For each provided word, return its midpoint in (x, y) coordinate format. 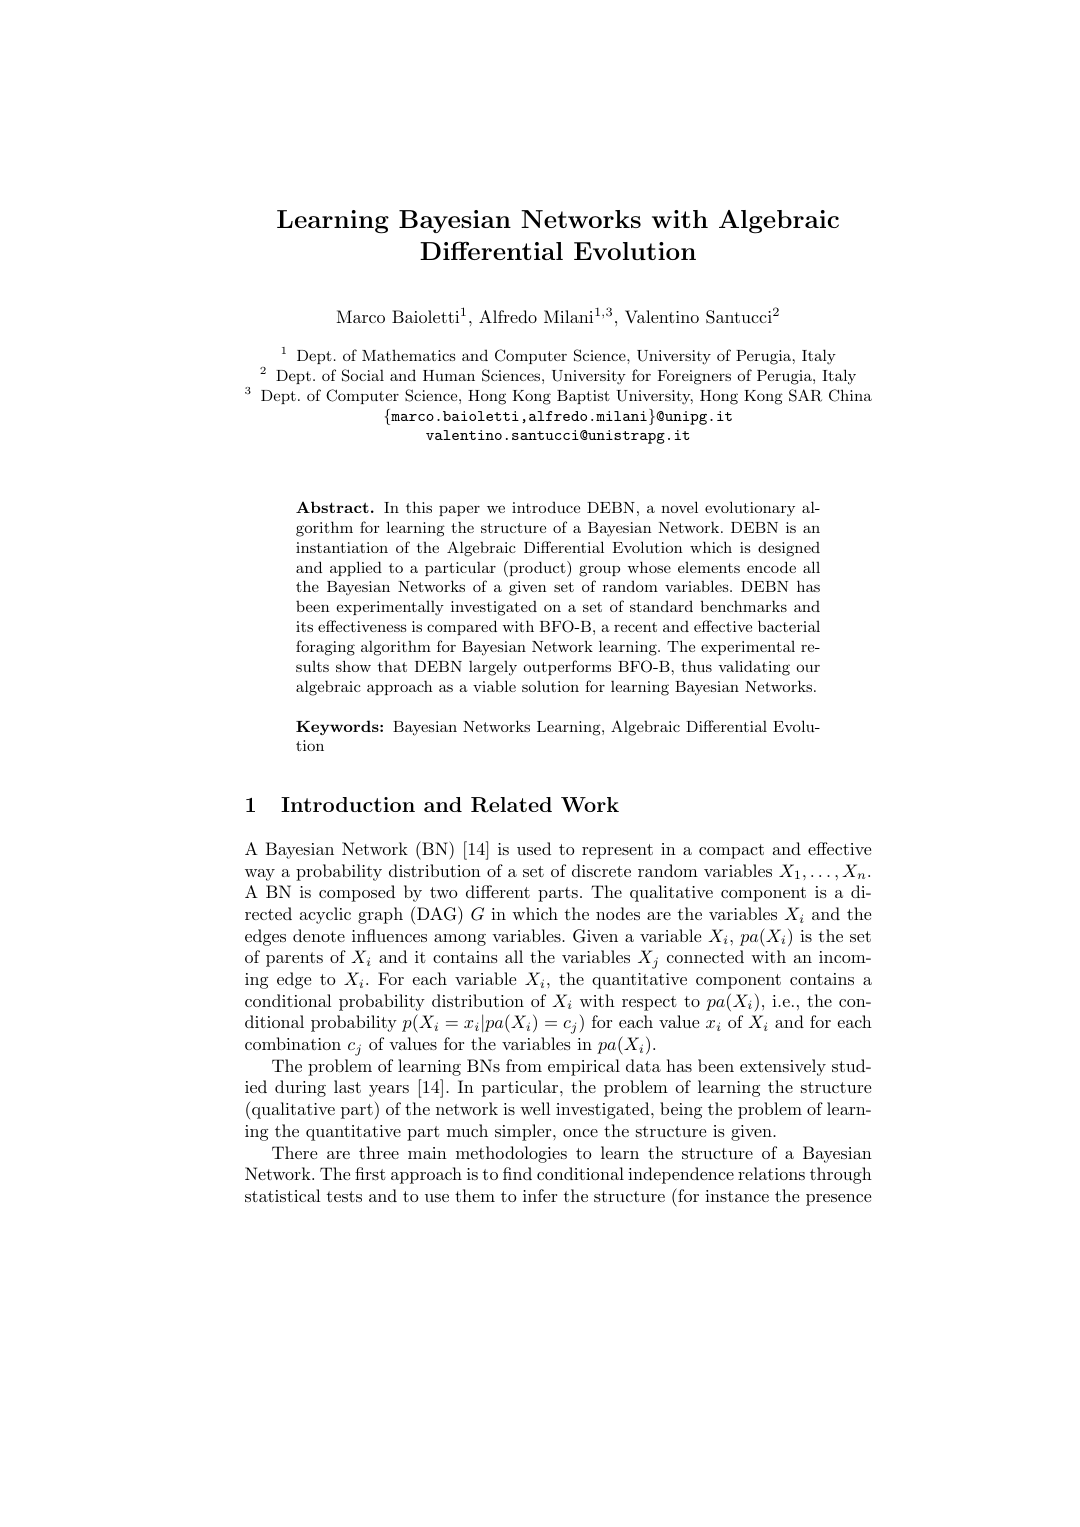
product (537, 569)
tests (344, 1196)
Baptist (583, 397)
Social (363, 375)
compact (731, 851)
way (260, 875)
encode (771, 567)
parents (294, 959)
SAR (805, 395)
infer (540, 1195)
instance (737, 1196)
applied (356, 568)
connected (705, 956)
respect (649, 1003)
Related (511, 805)
